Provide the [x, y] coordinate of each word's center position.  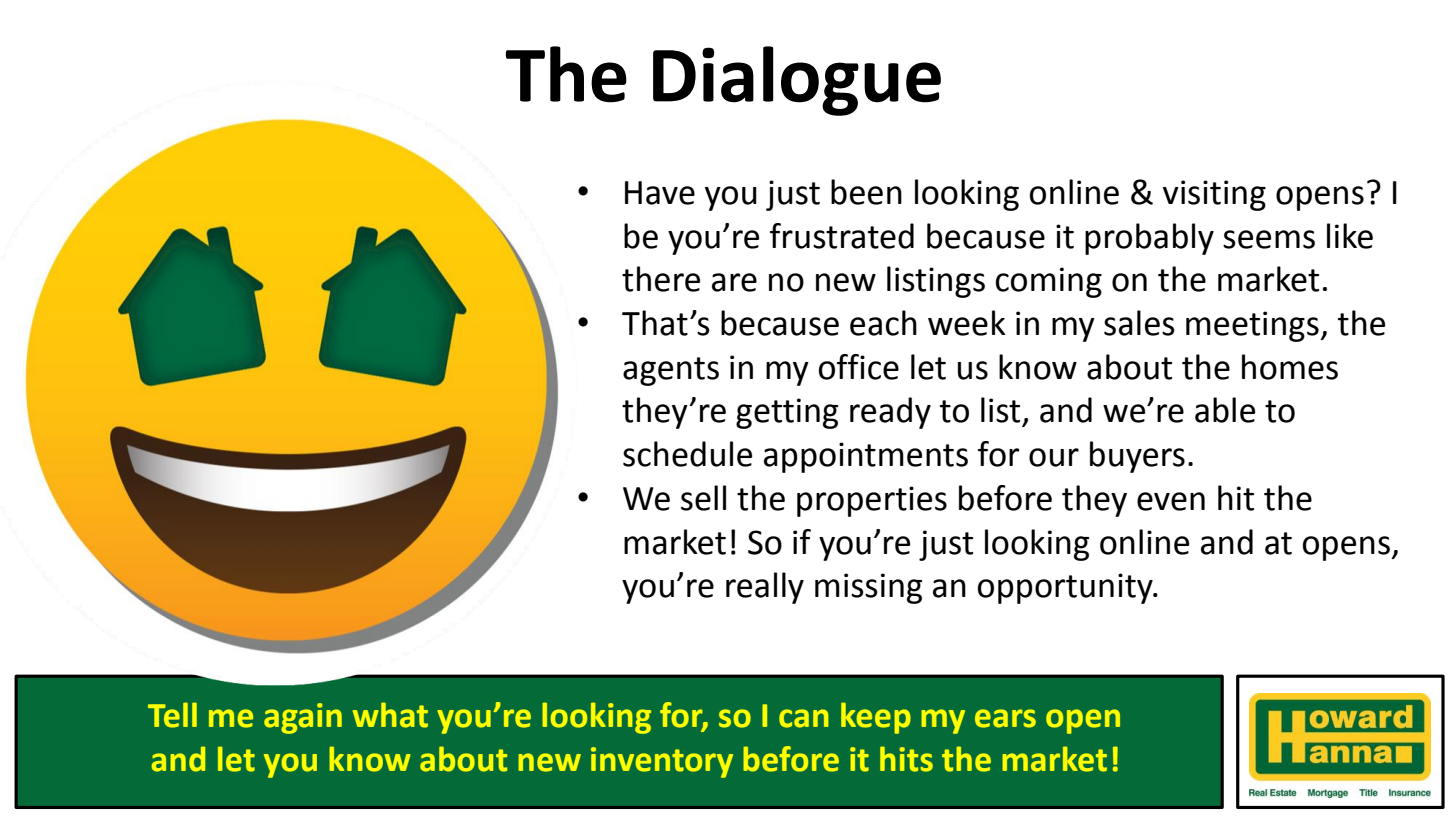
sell [703, 498]
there [661, 279]
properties [872, 501]
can [803, 718]
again [303, 718]
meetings [1253, 326]
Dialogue [797, 81]
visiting [1214, 195]
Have [660, 193]
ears [1005, 718]
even [1171, 501]
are [734, 282]
